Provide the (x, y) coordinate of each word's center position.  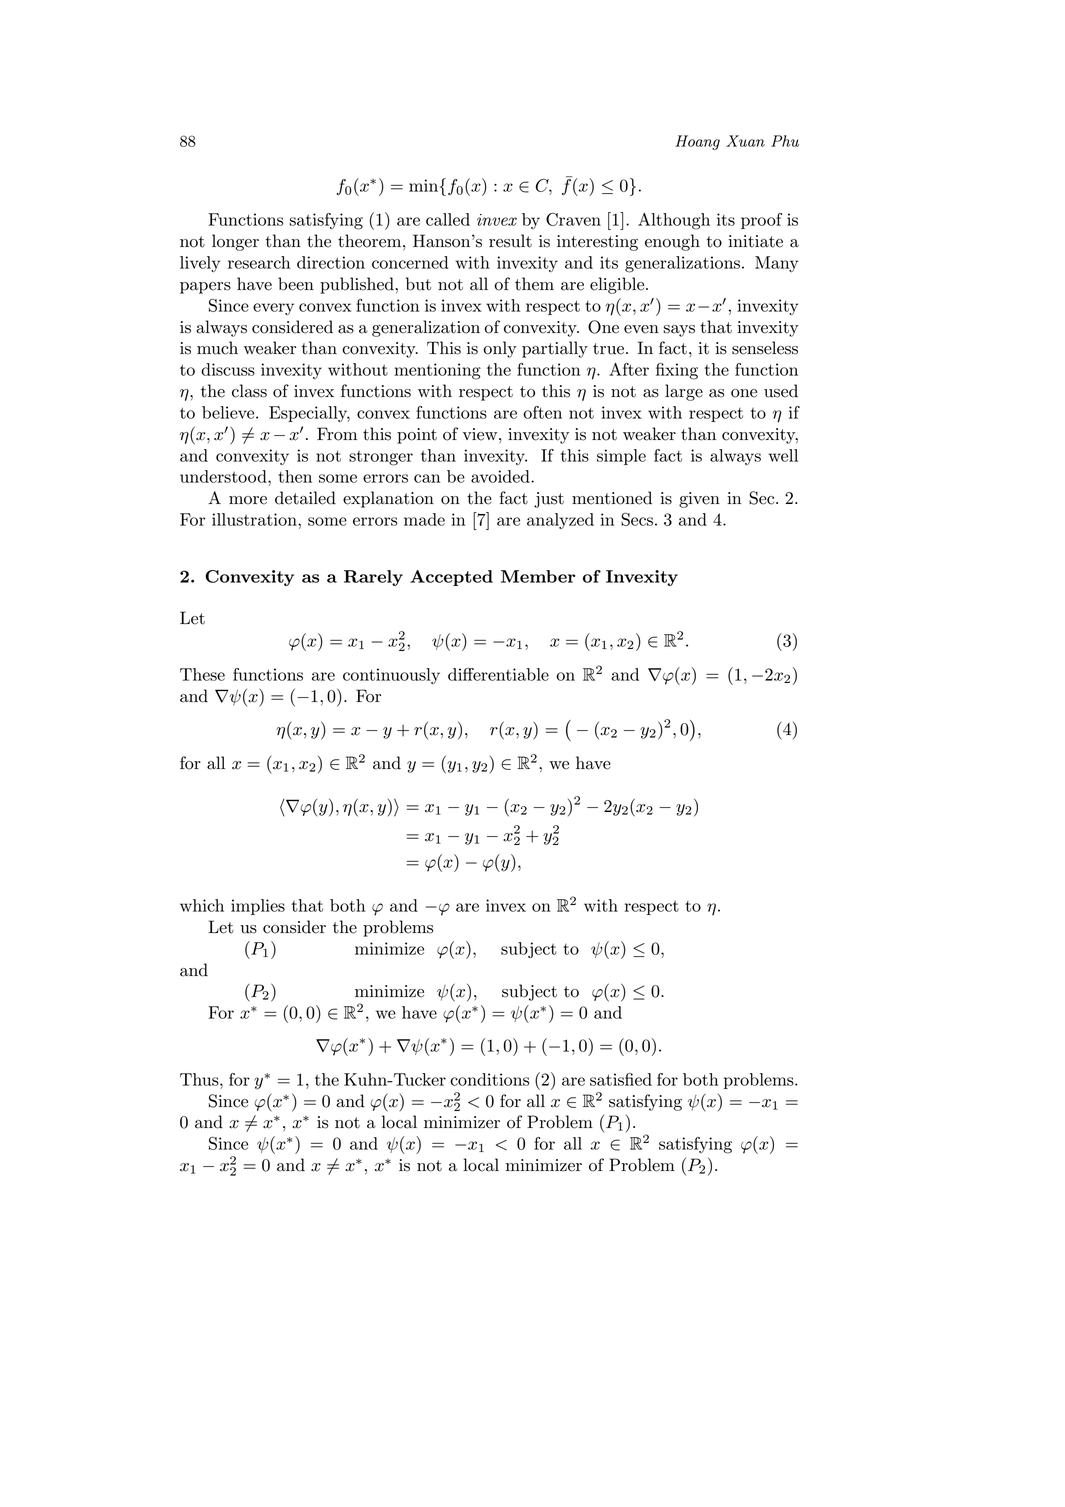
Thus (200, 1079)
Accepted (451, 578)
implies (258, 907)
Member (538, 576)
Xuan (745, 141)
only (500, 349)
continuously (391, 676)
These (202, 674)
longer (235, 242)
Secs (637, 519)
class (249, 391)
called (448, 219)
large (684, 392)
